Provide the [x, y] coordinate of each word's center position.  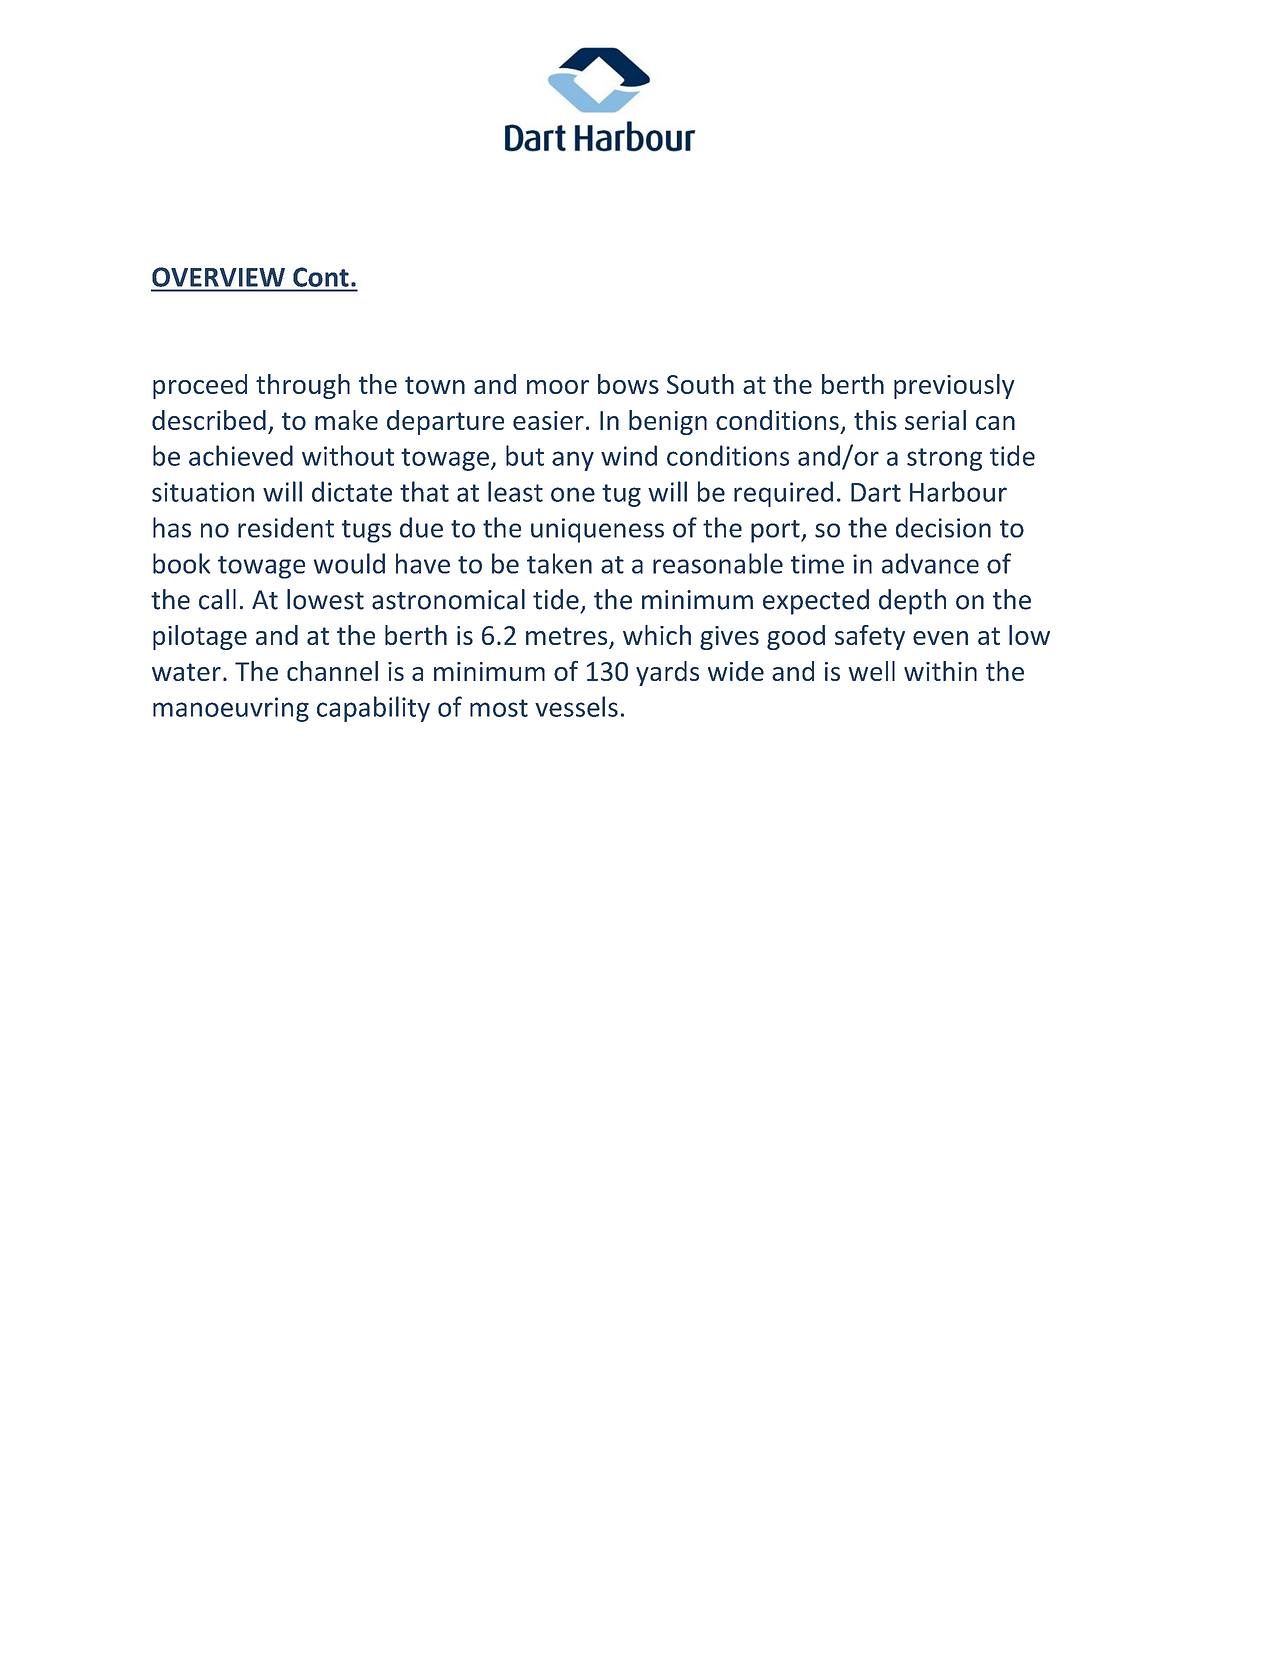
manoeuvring [231, 709]
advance [930, 563]
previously [954, 386]
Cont [321, 277]
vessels [576, 706]
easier [548, 420]
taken [559, 563]
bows [628, 384]
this [875, 420]
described [209, 420]
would [349, 563]
